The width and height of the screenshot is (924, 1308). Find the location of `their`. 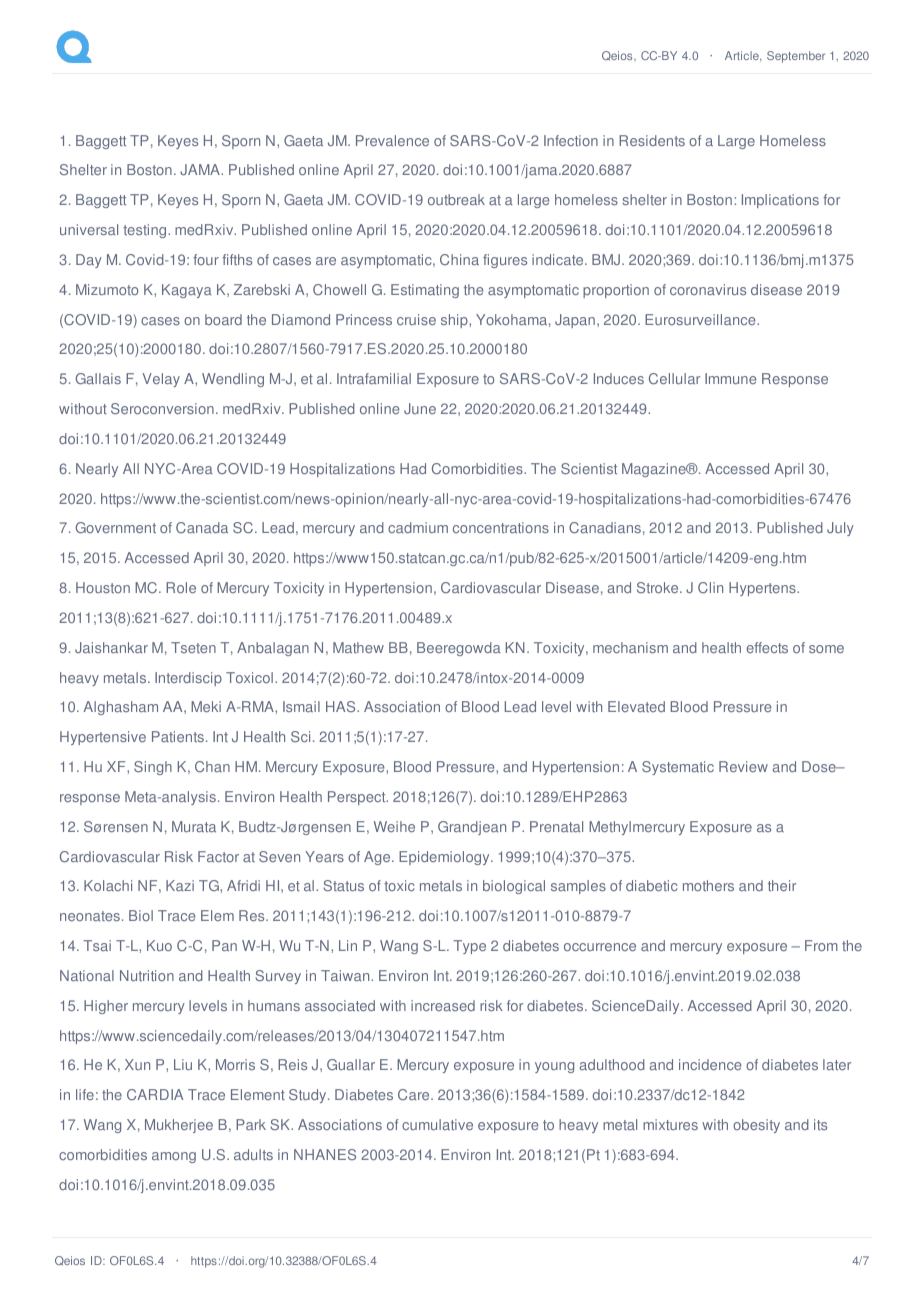

their is located at coordinates (782, 885).
